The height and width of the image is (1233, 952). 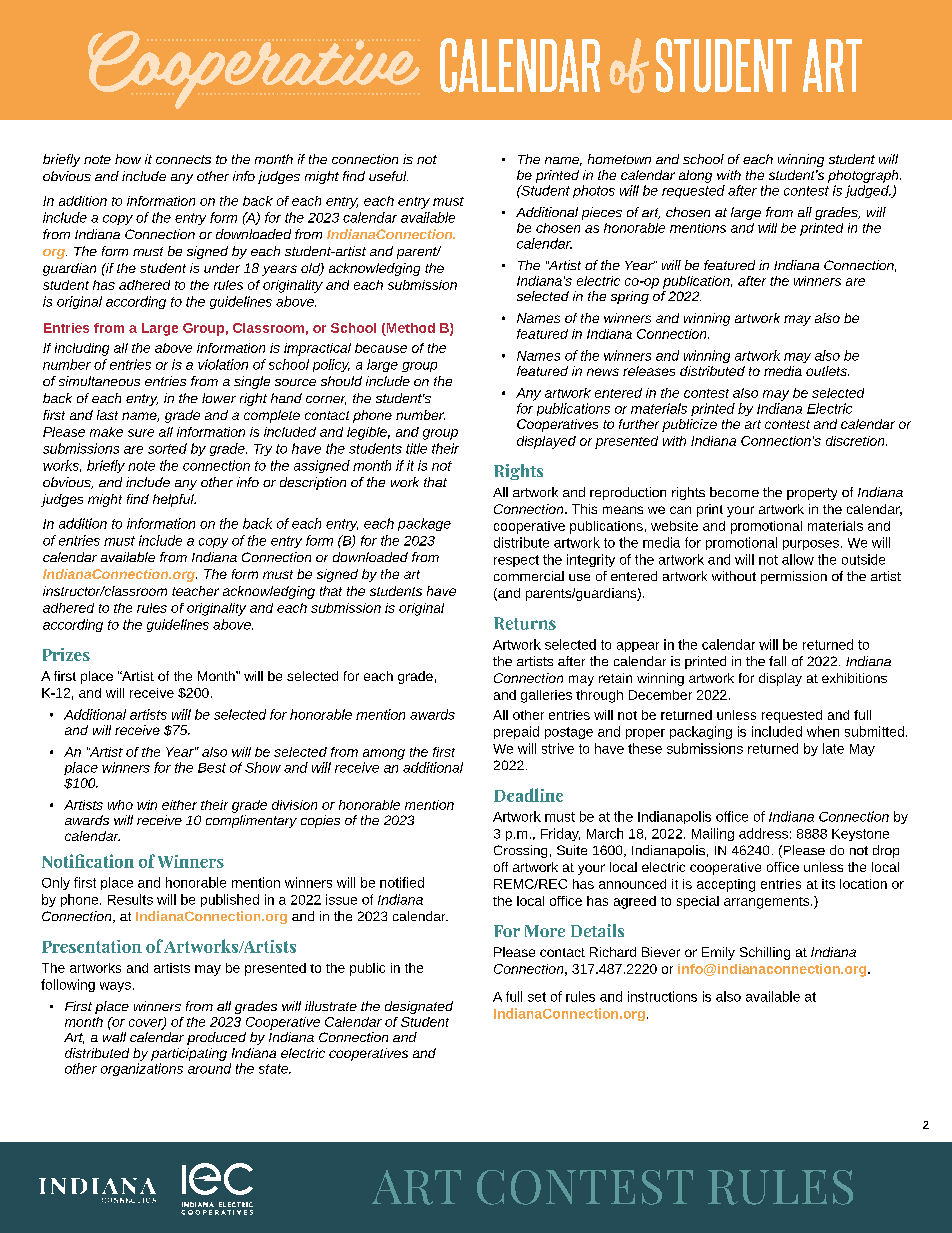 What do you see at coordinates (419, 1007) in the image?
I see `designated` at bounding box center [419, 1007].
